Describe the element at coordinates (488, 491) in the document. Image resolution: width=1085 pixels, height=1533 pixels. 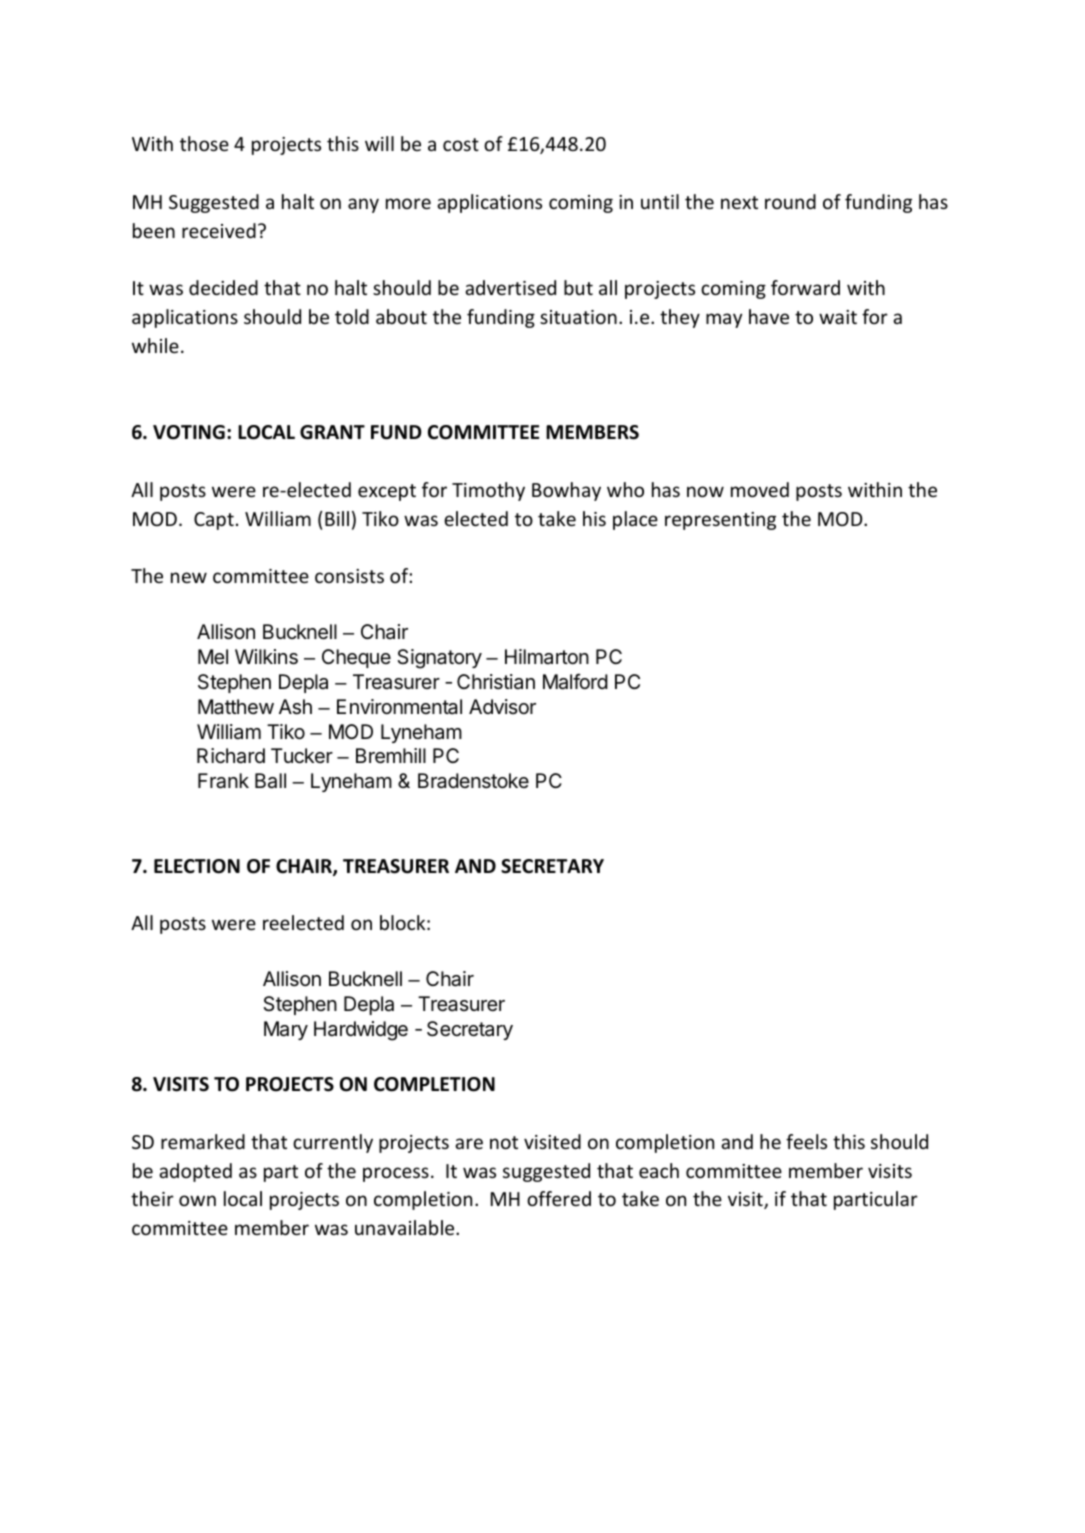
I see `Timothy` at that location.
